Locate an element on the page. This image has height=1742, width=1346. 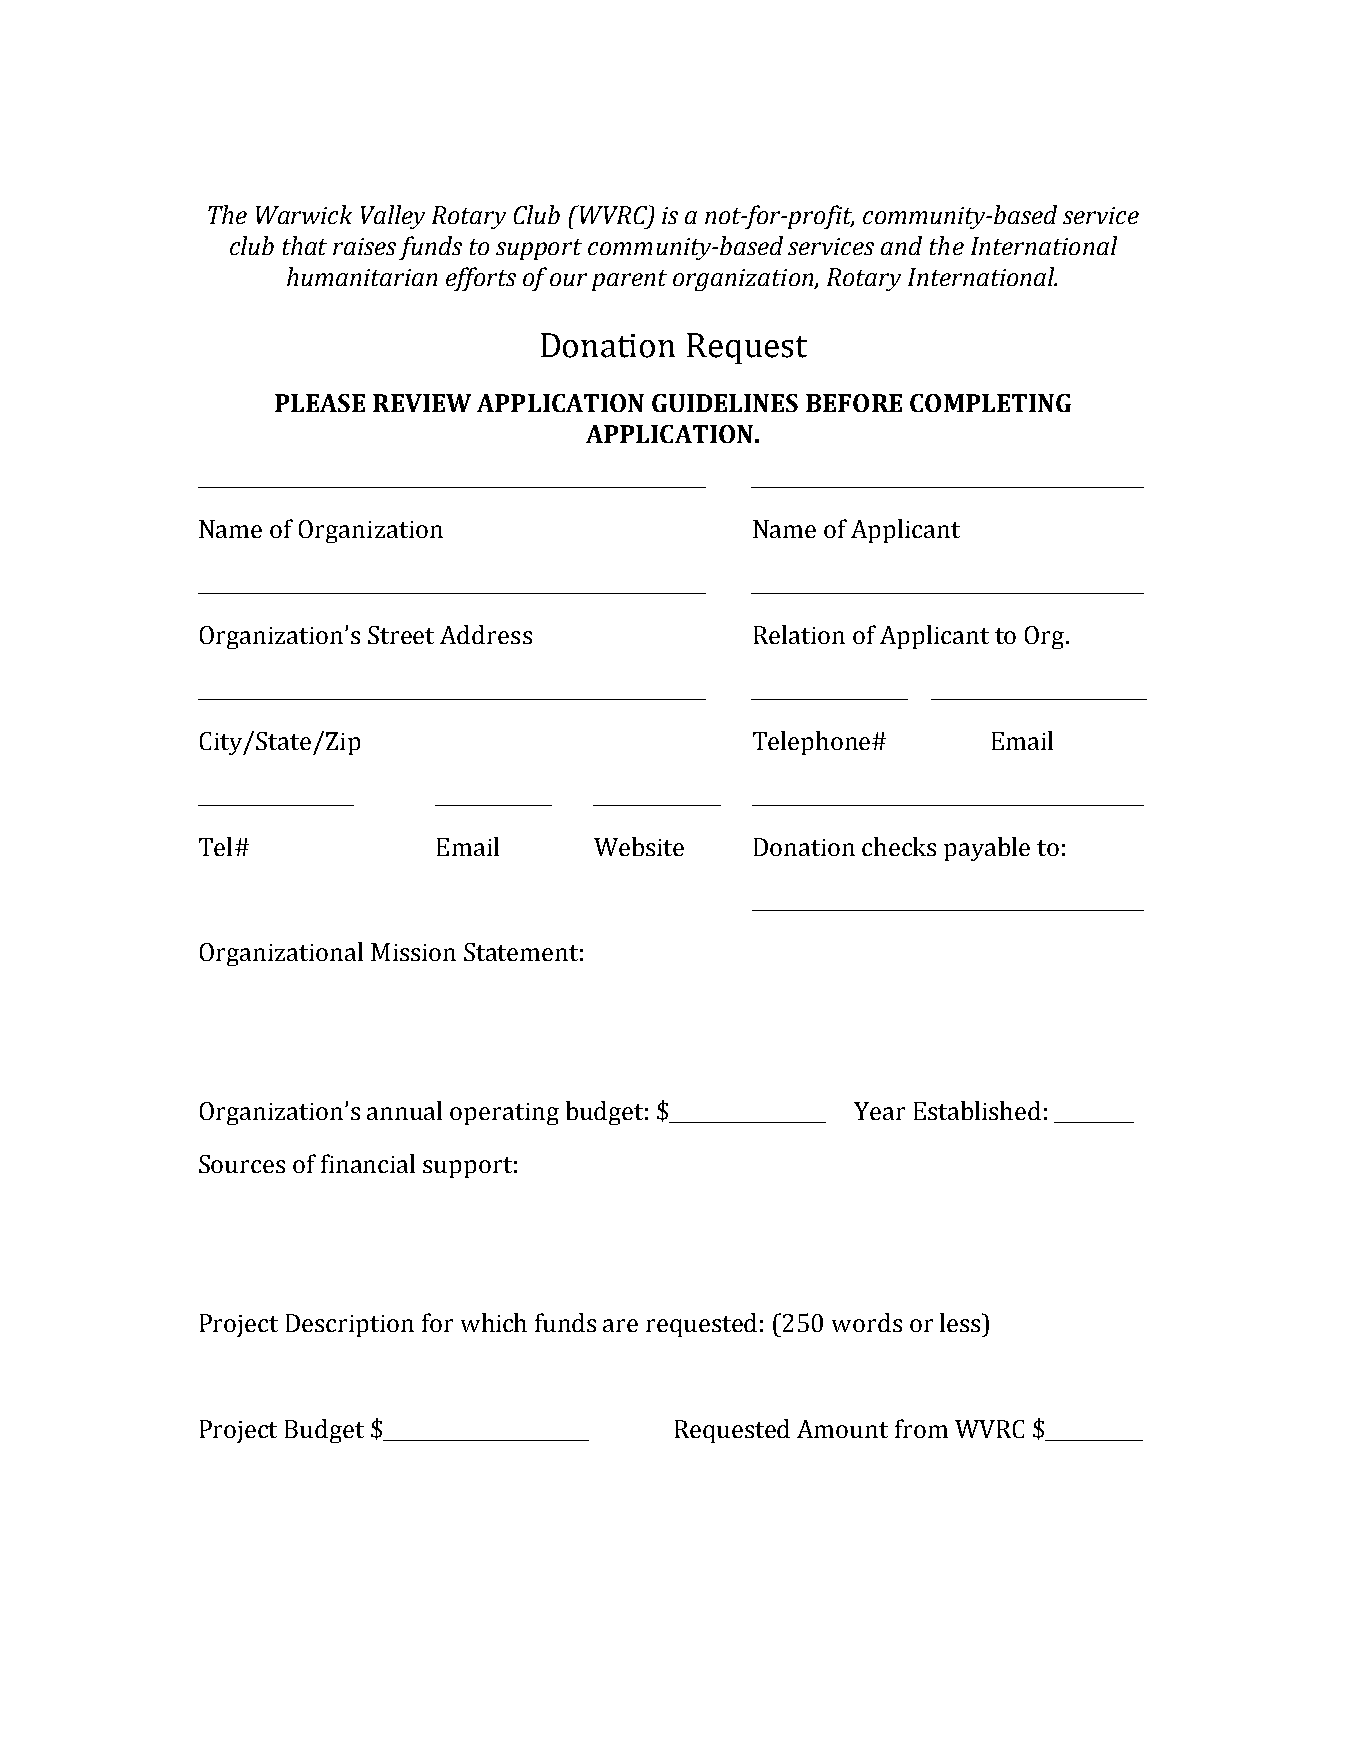
checks is located at coordinates (899, 846).
